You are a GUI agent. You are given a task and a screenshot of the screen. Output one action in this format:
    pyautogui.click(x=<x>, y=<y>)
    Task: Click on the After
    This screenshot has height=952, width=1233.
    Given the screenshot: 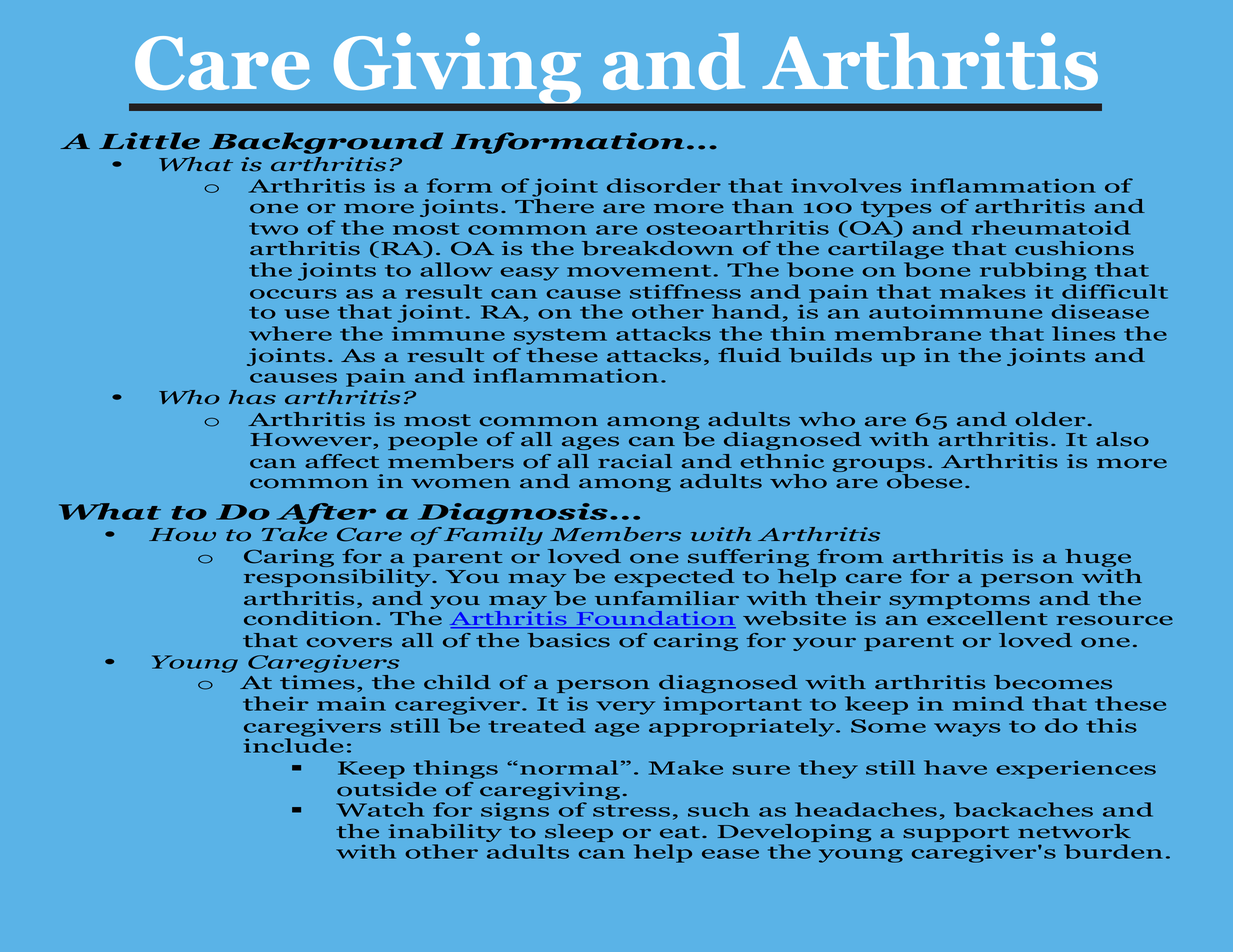 What is the action you would take?
    pyautogui.click(x=326, y=513)
